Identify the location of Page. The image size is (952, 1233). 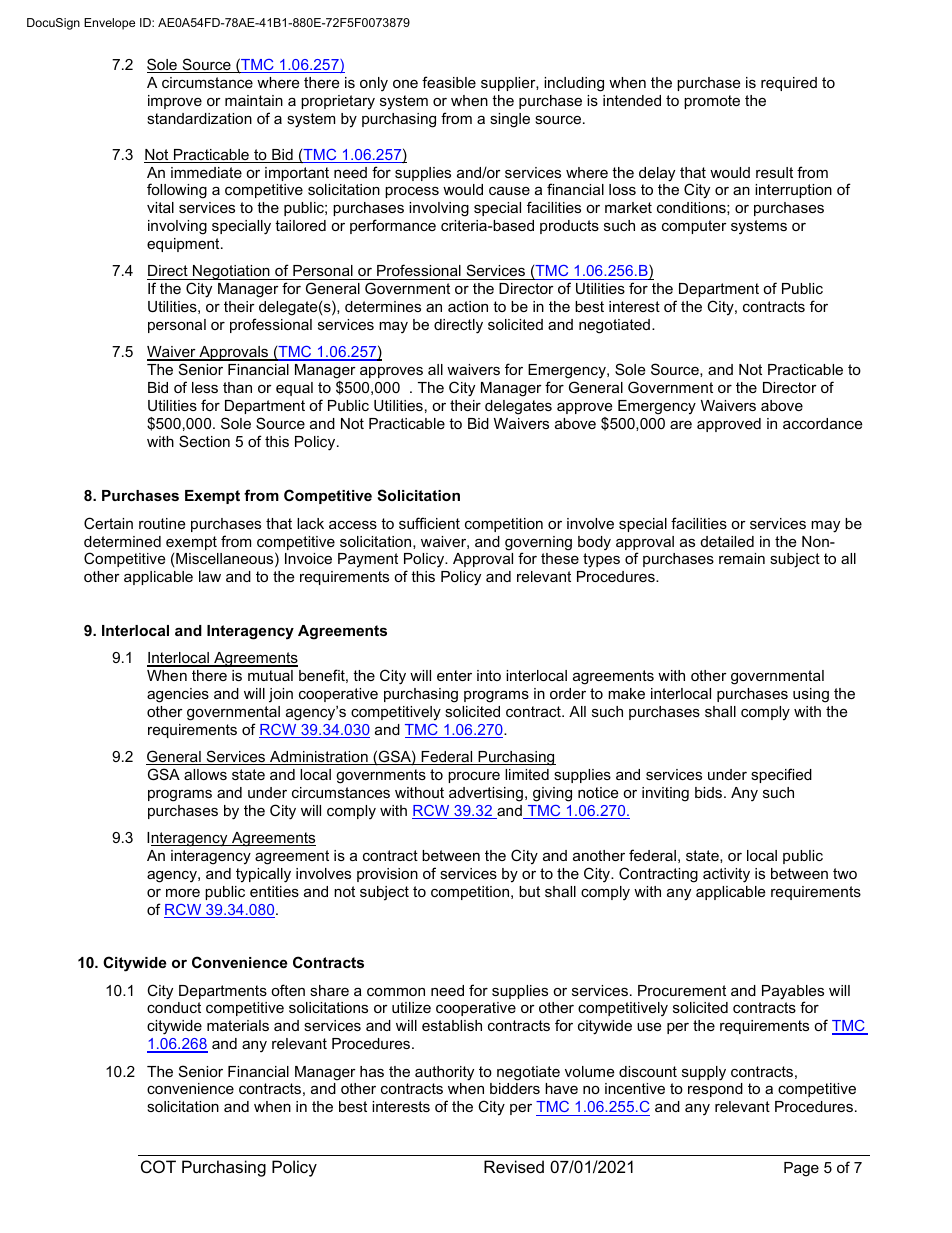
(801, 1169).
